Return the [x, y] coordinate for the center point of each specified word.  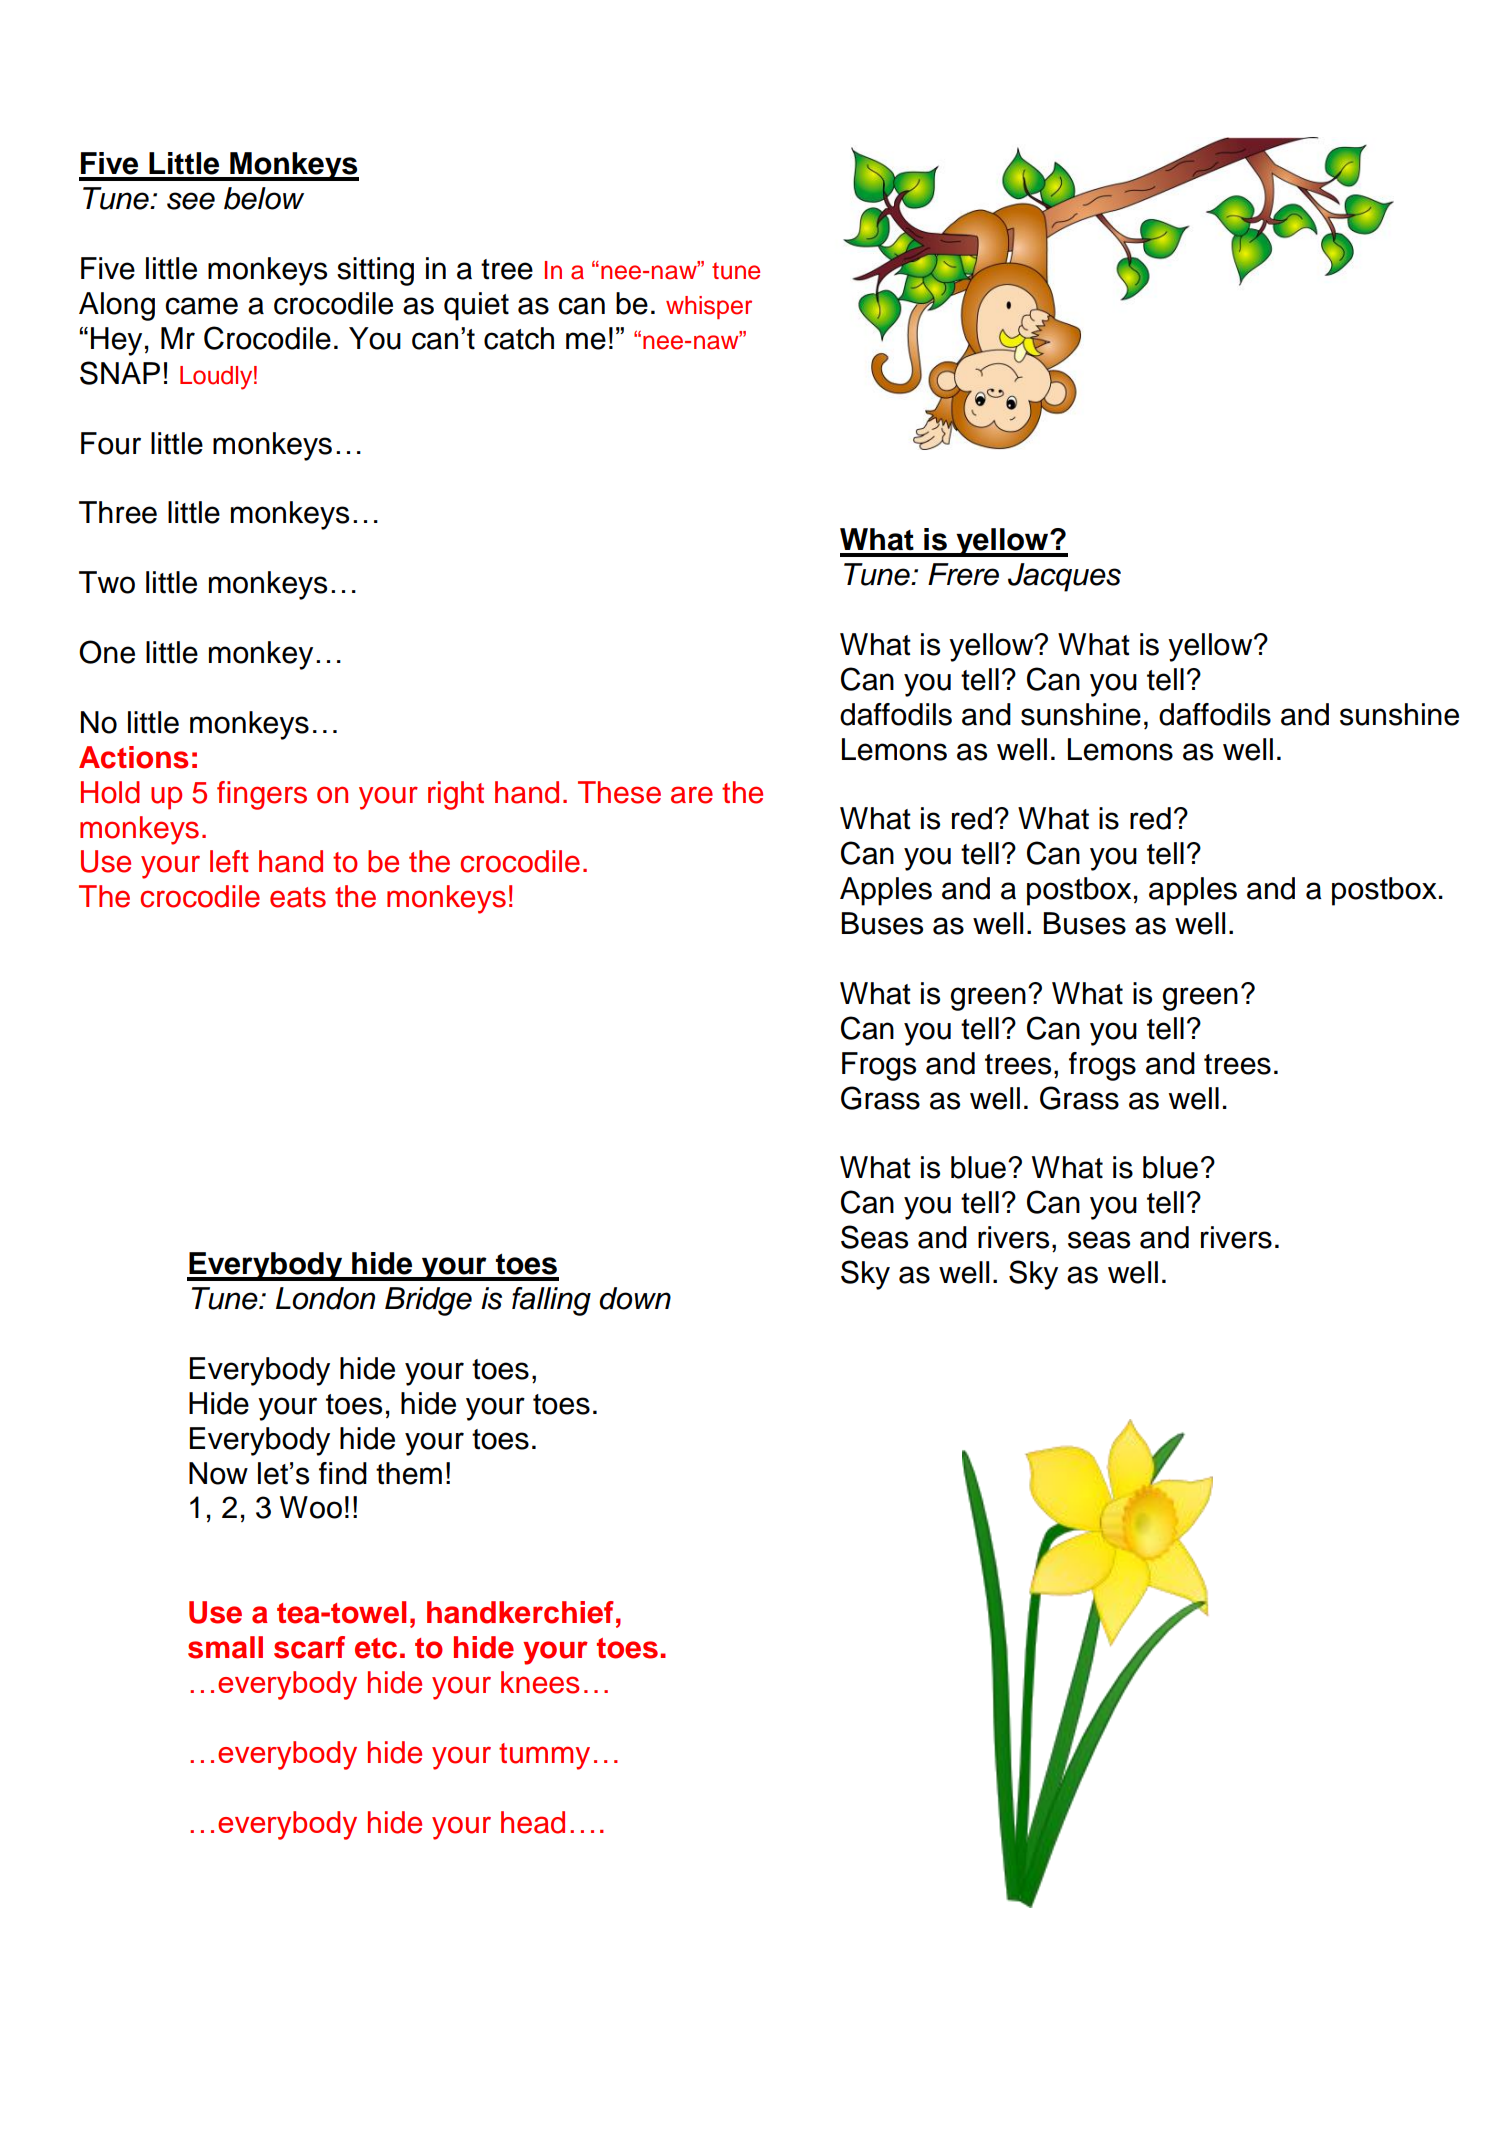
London [325, 1298]
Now [218, 1473]
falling [551, 1301]
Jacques [1064, 577]
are [692, 795]
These [619, 792]
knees [540, 1682]
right [456, 795]
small [225, 1647]
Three [118, 512]
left [229, 861]
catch [519, 338]
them [409, 1473]
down [635, 1298]
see [191, 201]
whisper [709, 307]
